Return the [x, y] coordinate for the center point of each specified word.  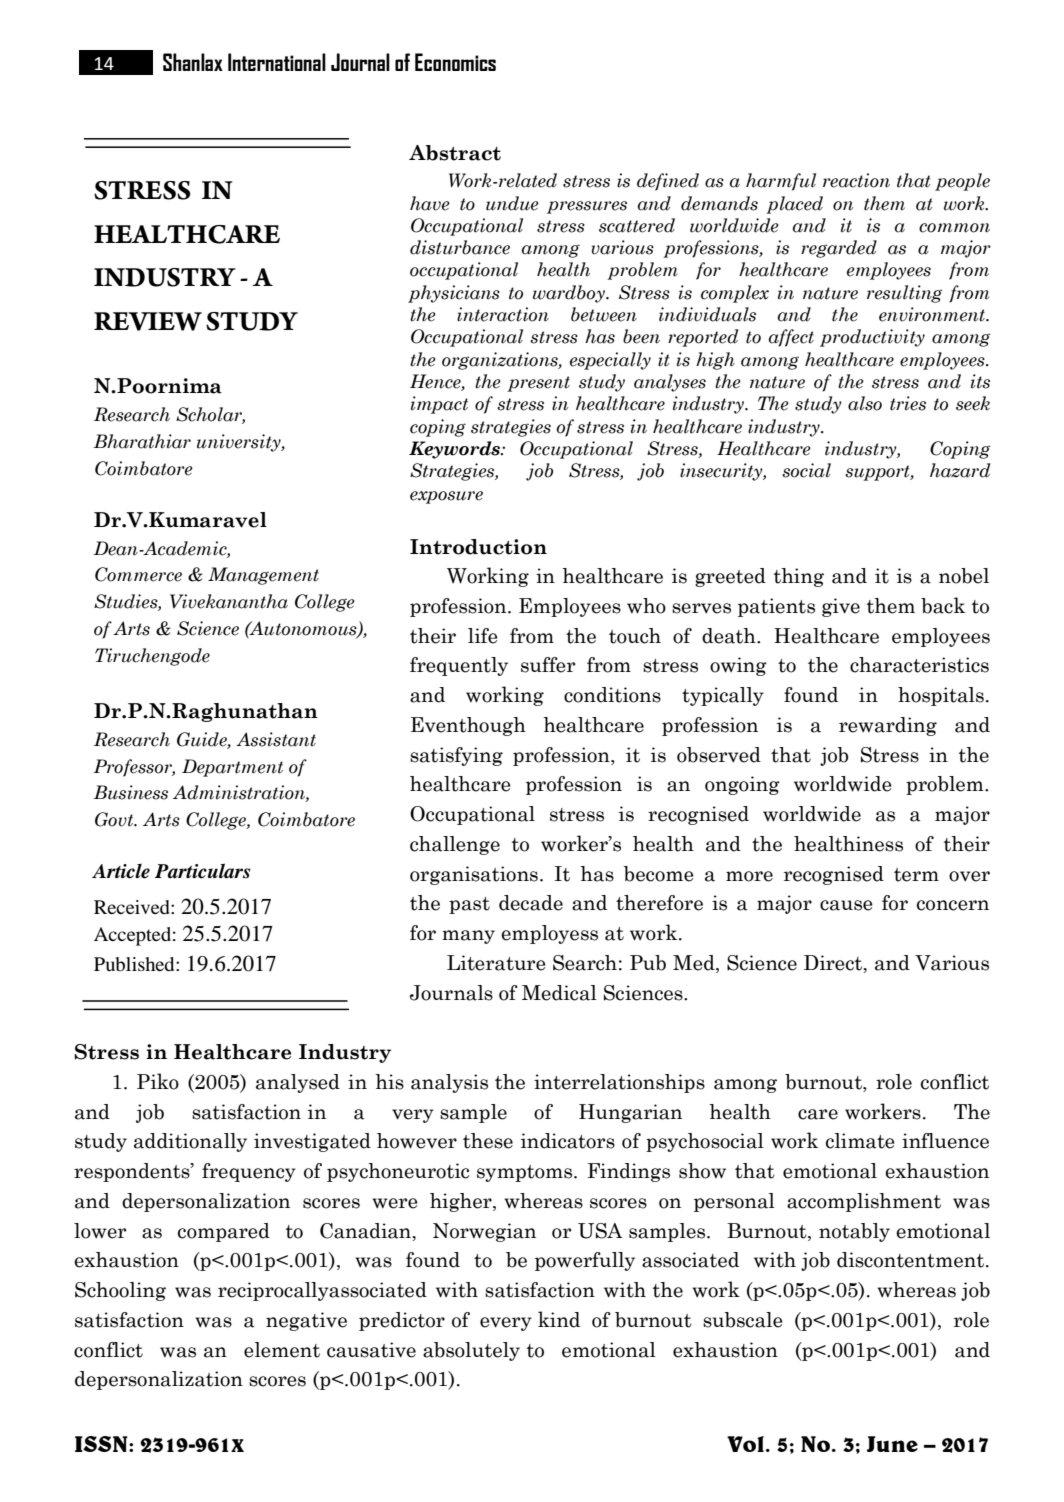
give [841, 607]
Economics [455, 62]
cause [846, 905]
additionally [190, 1142]
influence [945, 1141]
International [277, 62]
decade [531, 903]
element [282, 1350]
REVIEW [148, 321]
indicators [568, 1141]
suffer [548, 665]
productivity [872, 338]
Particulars [202, 871]
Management [263, 576]
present [538, 384]
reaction [856, 180]
